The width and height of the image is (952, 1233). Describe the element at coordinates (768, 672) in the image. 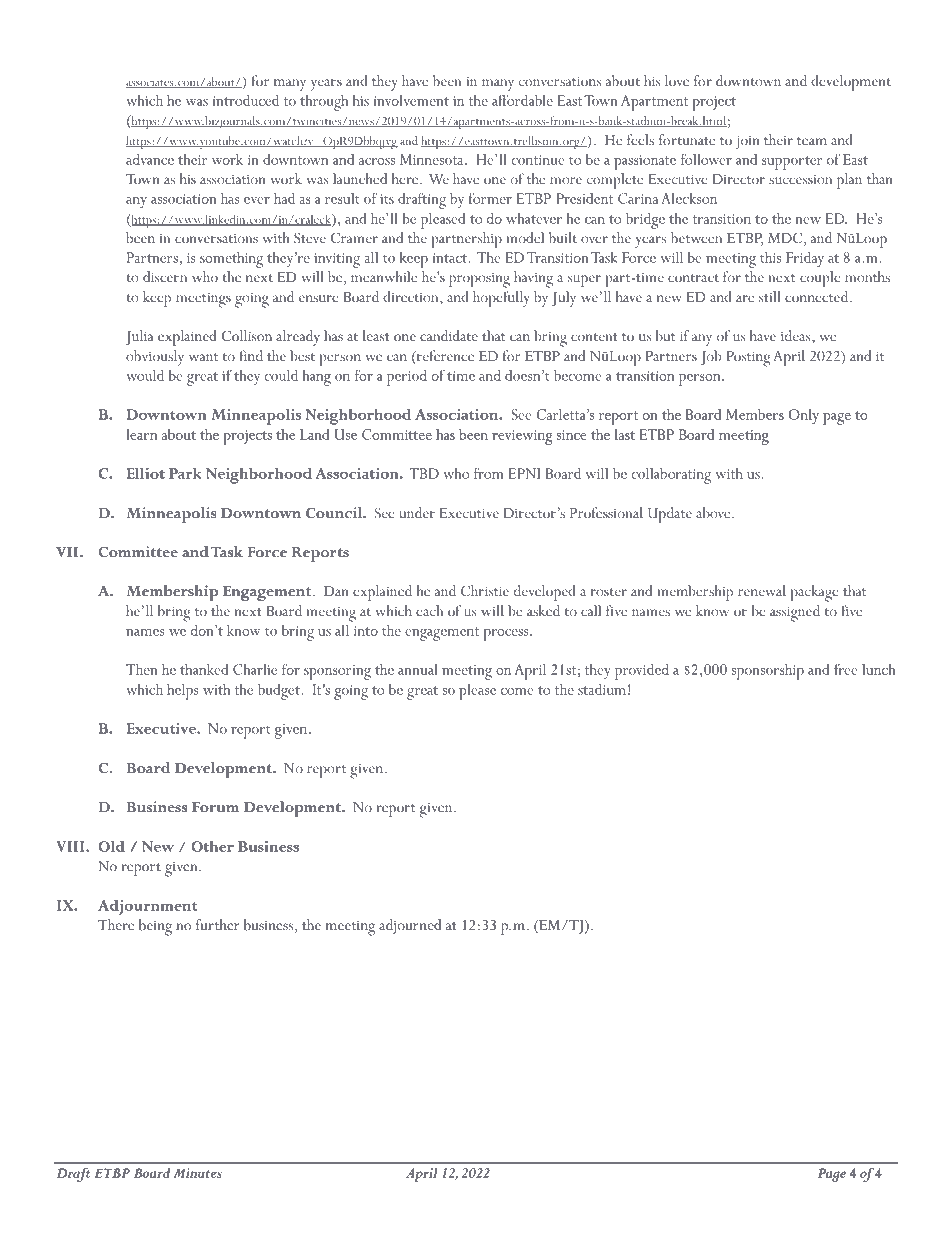

I see `sponsorship` at that location.
